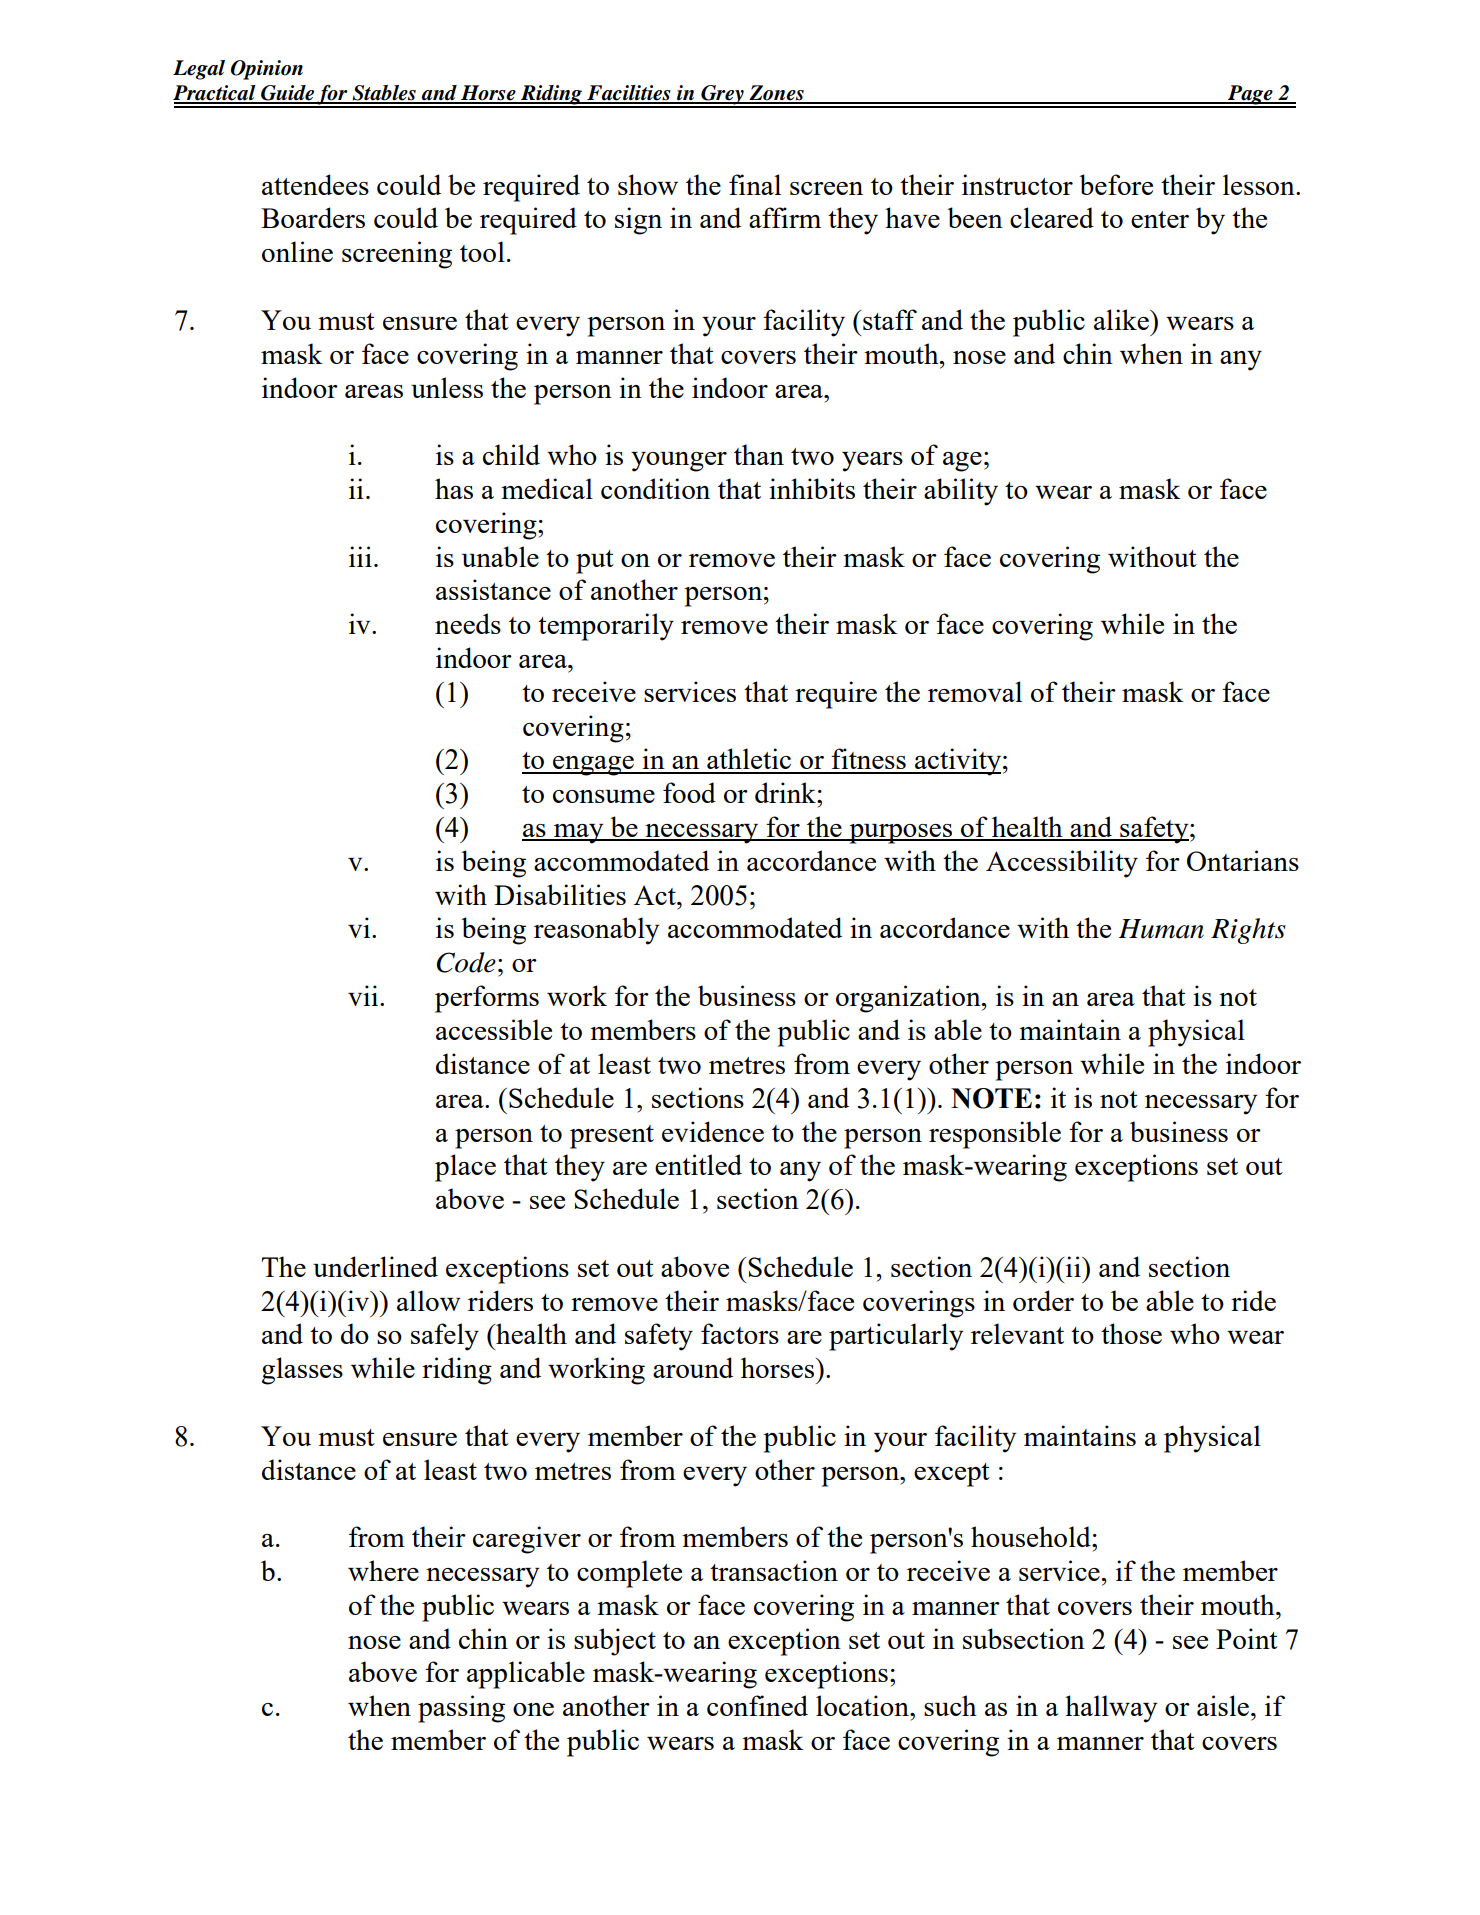  I want to click on ability, so click(961, 492).
